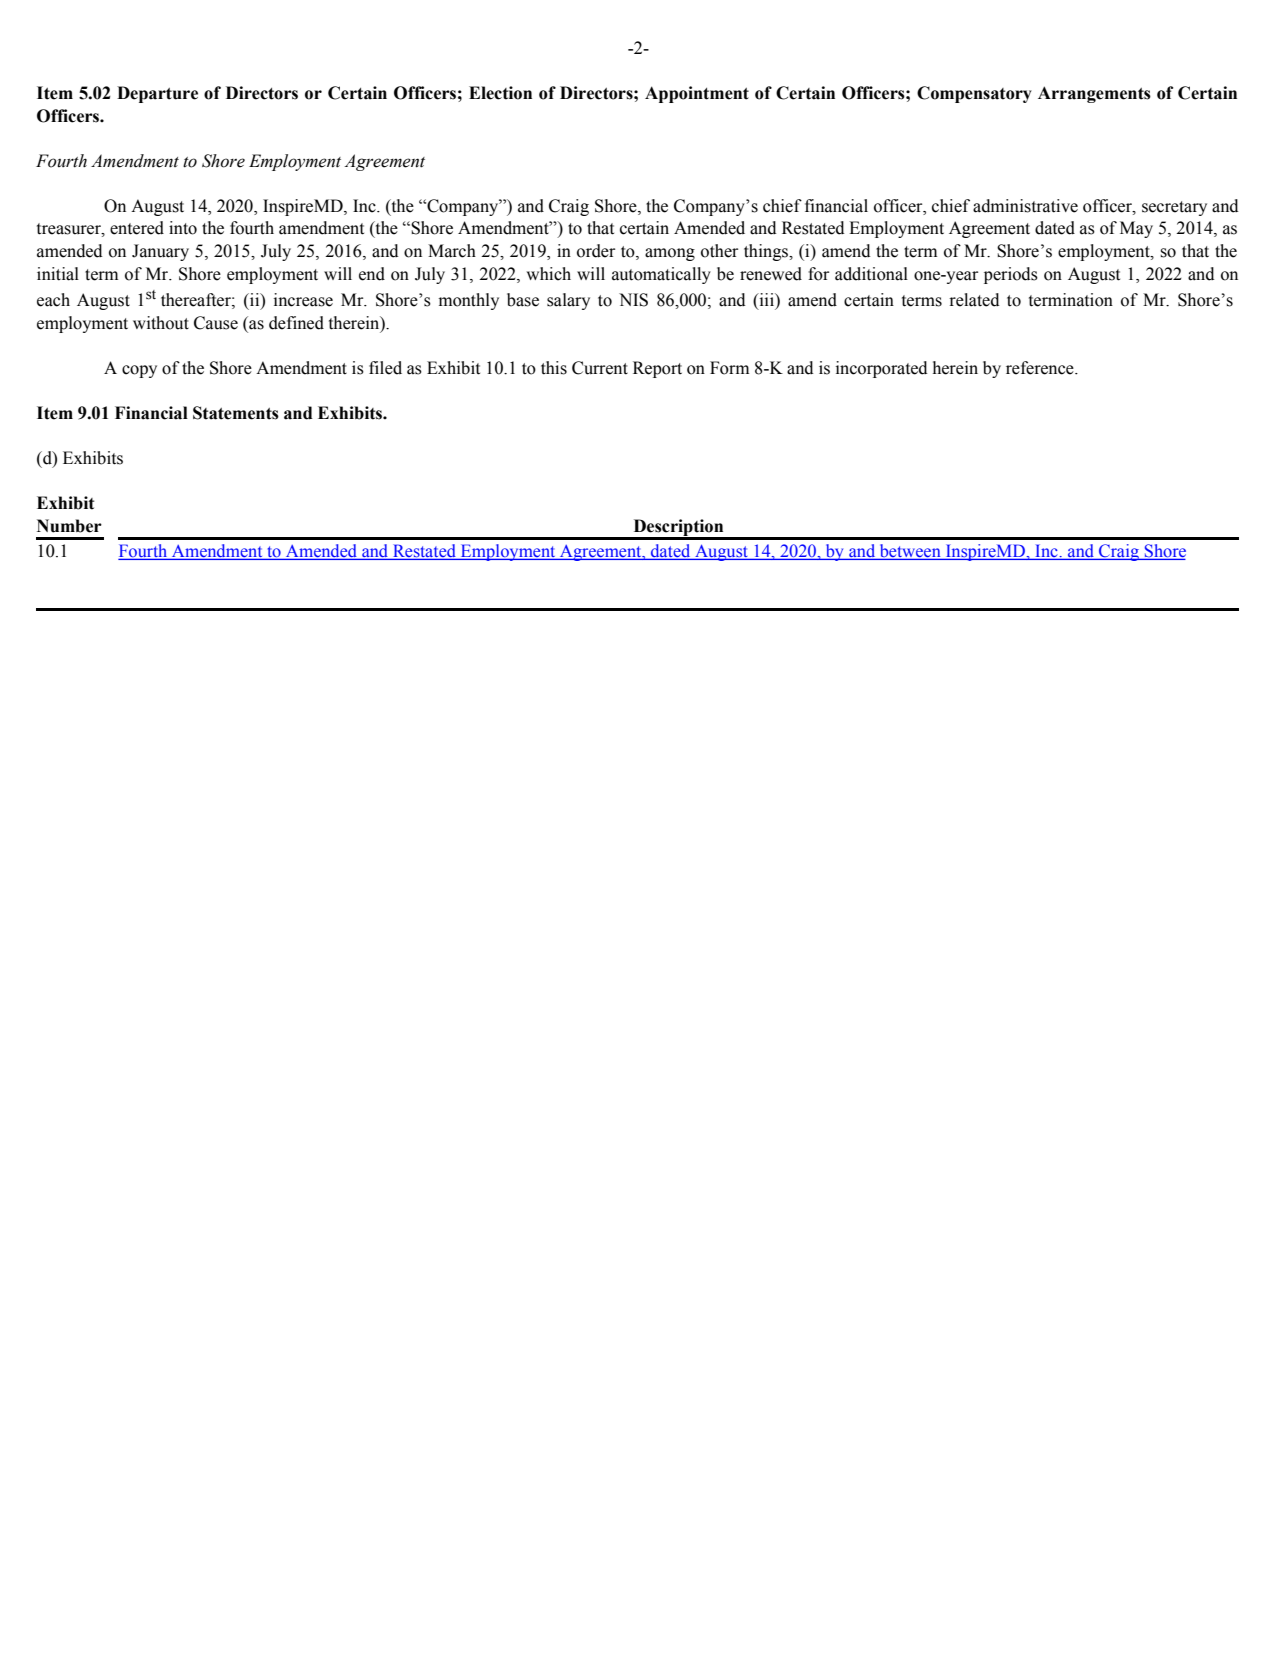 The image size is (1278, 1654). Describe the element at coordinates (882, 369) in the document. I see `incorporated` at that location.
